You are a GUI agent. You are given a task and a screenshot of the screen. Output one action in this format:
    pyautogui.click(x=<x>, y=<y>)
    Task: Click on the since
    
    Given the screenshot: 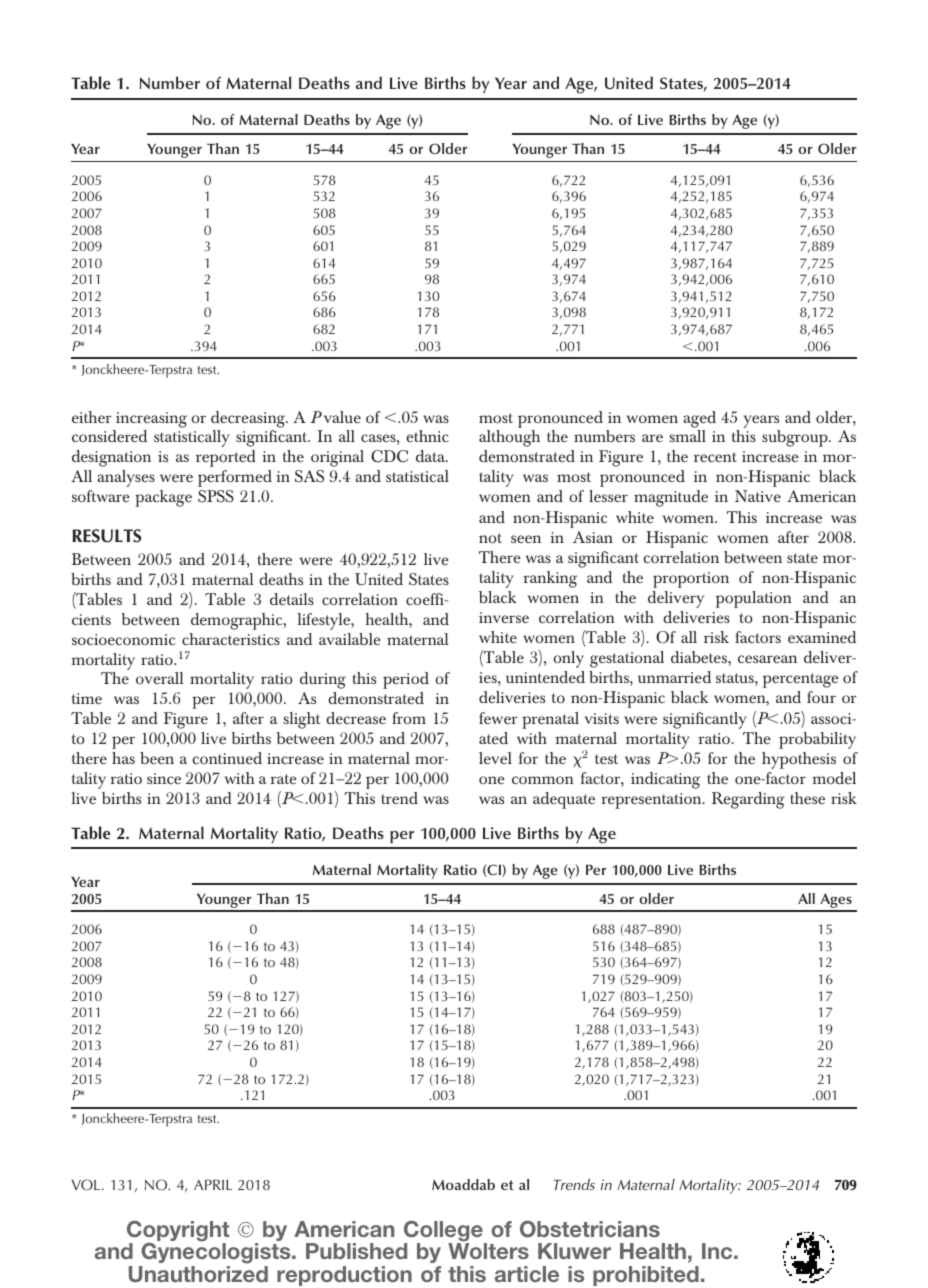 What is the action you would take?
    pyautogui.click(x=164, y=778)
